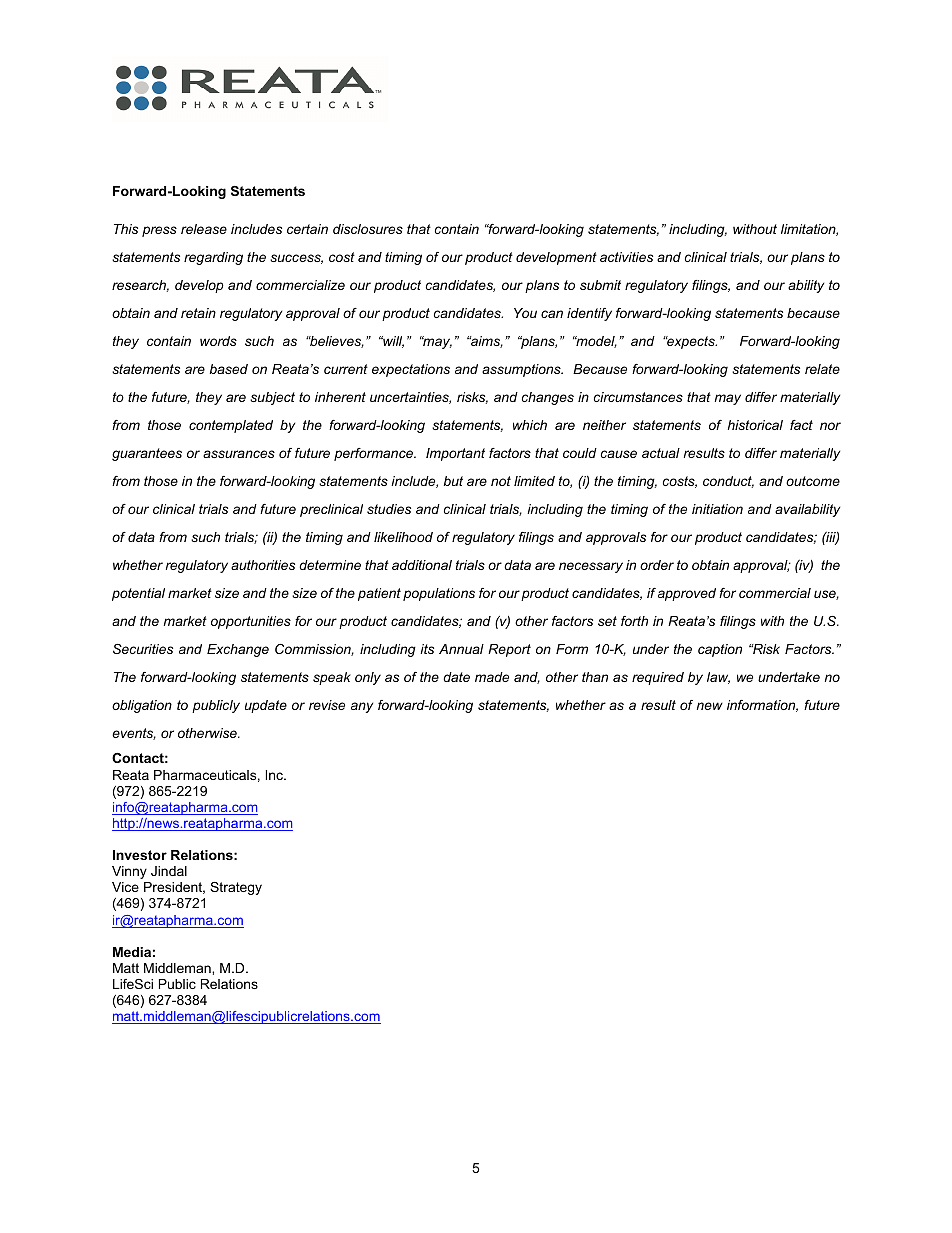 The image size is (952, 1233). Describe the element at coordinates (720, 650) in the screenshot. I see `caption` at that location.
